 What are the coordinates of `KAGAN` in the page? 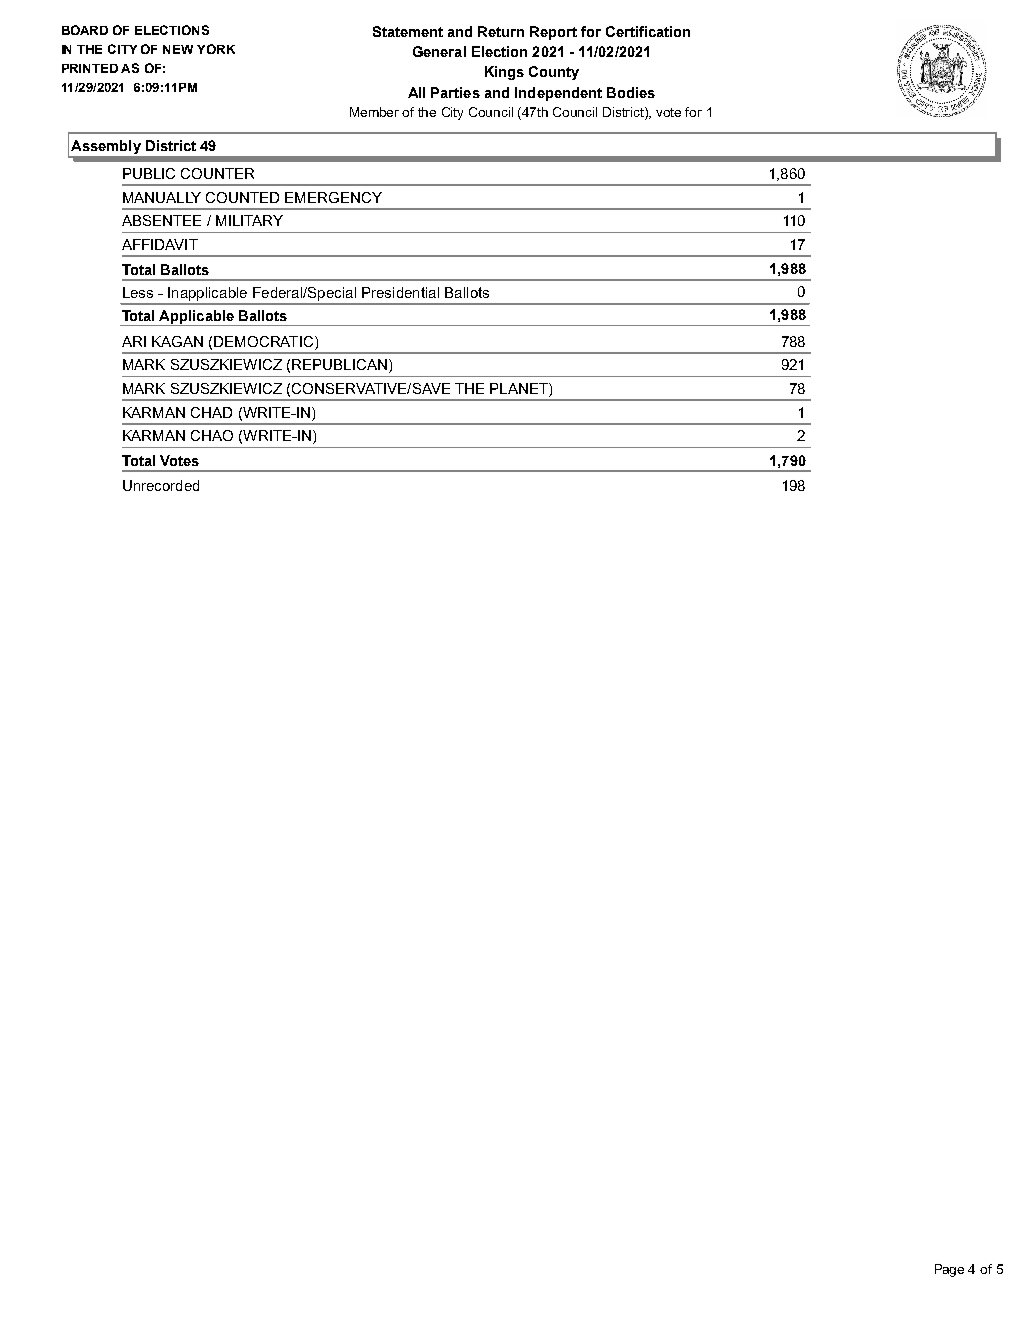 It's located at (177, 341).
